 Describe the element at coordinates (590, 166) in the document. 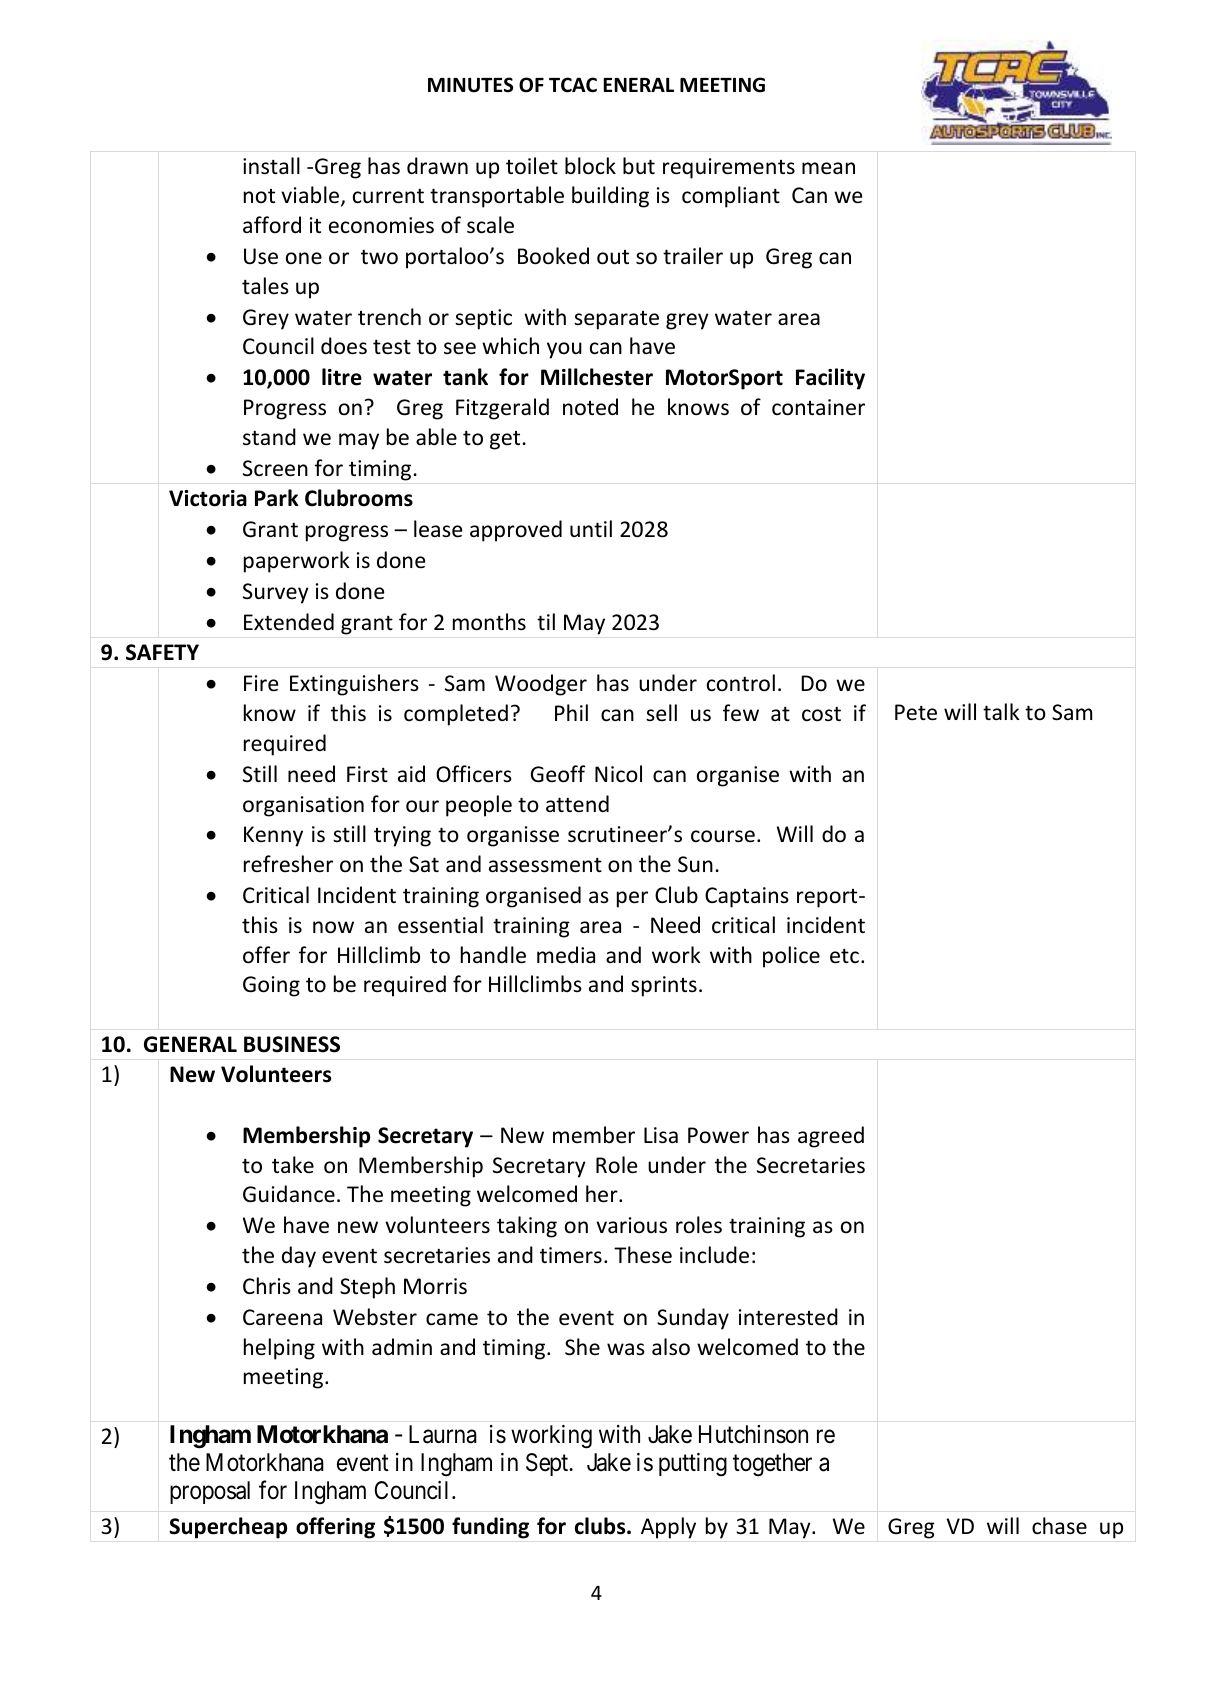

I see `block` at that location.
